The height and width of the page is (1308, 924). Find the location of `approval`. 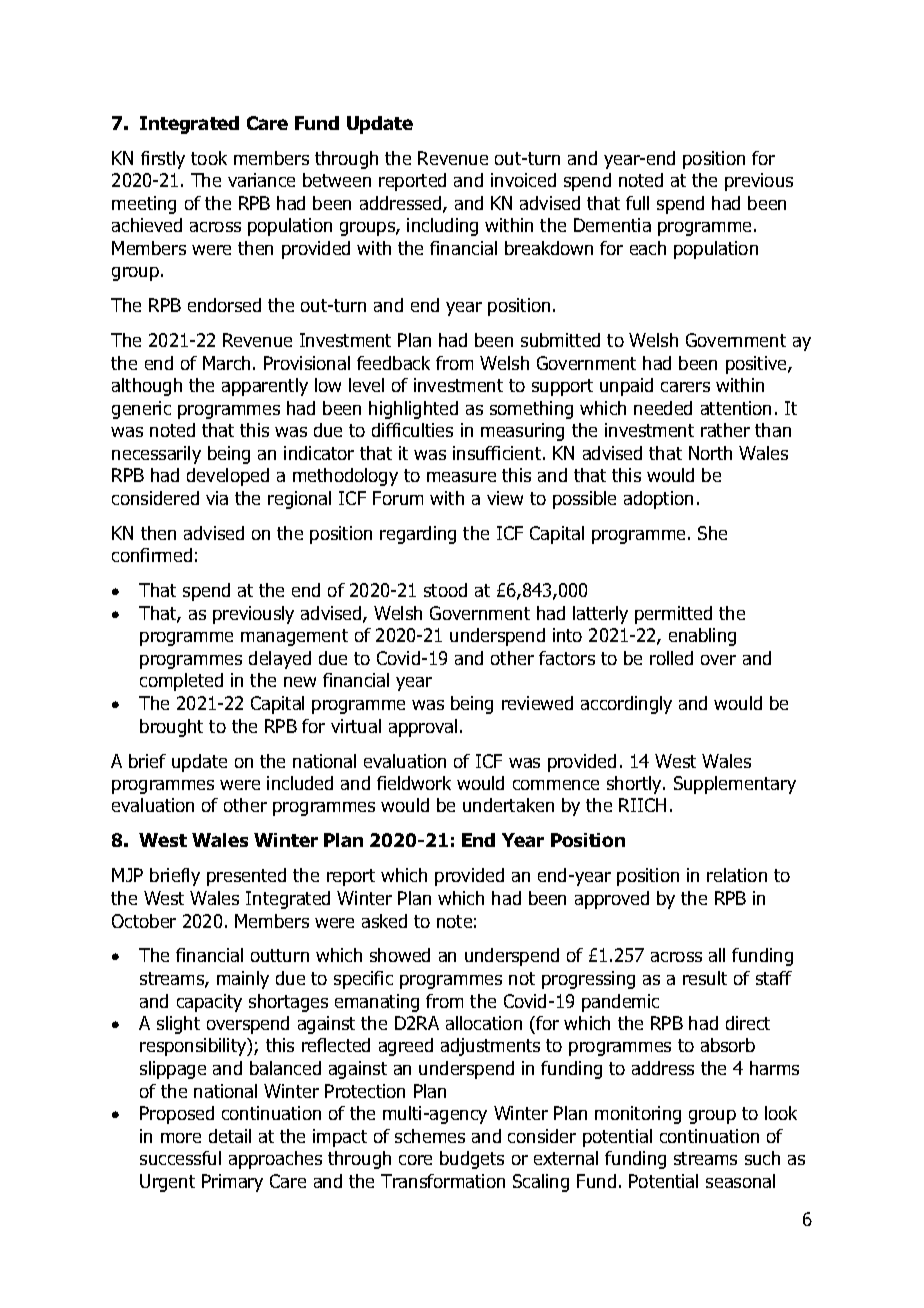

approval is located at coordinates (423, 728).
